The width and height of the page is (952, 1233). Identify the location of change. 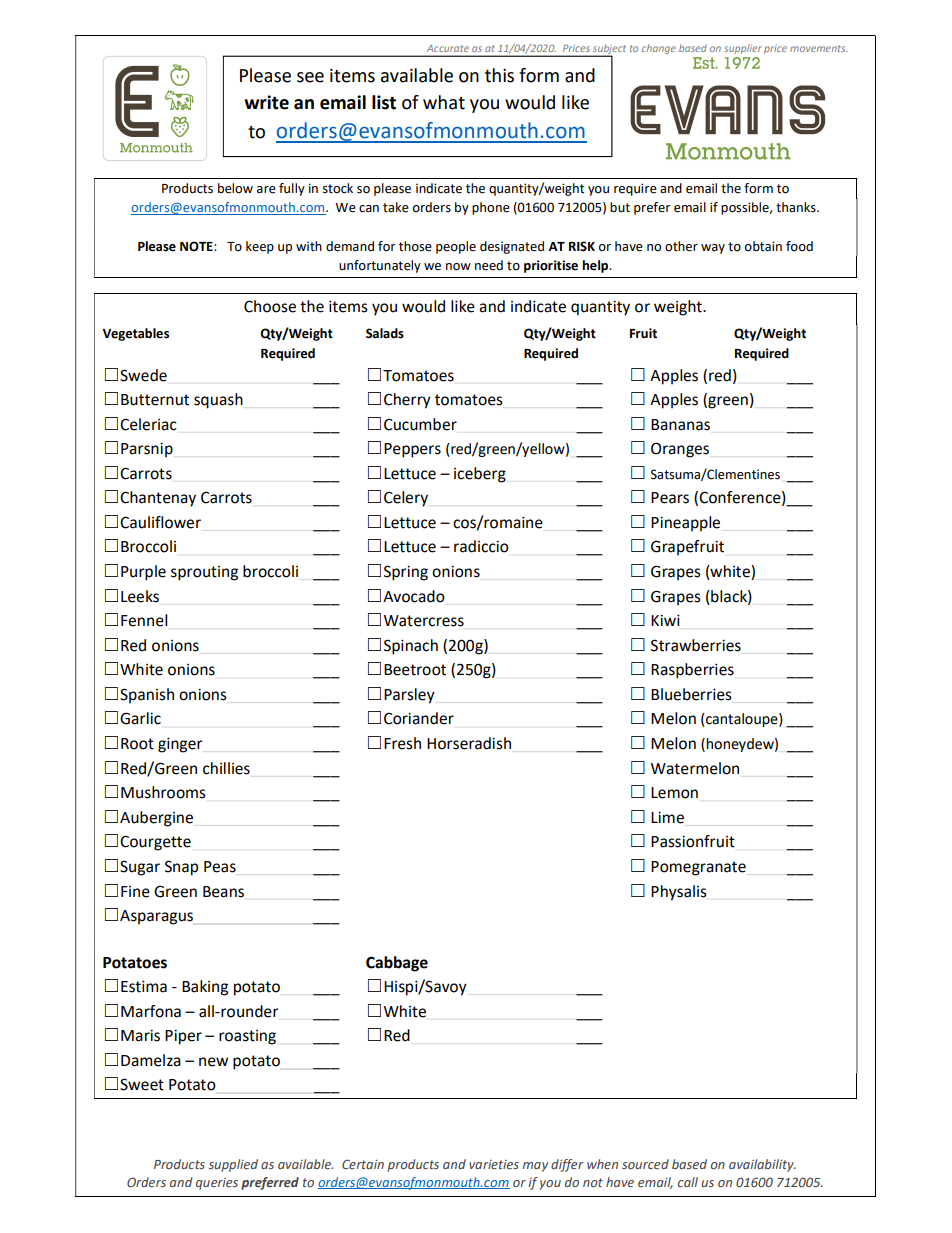
(659, 49).
